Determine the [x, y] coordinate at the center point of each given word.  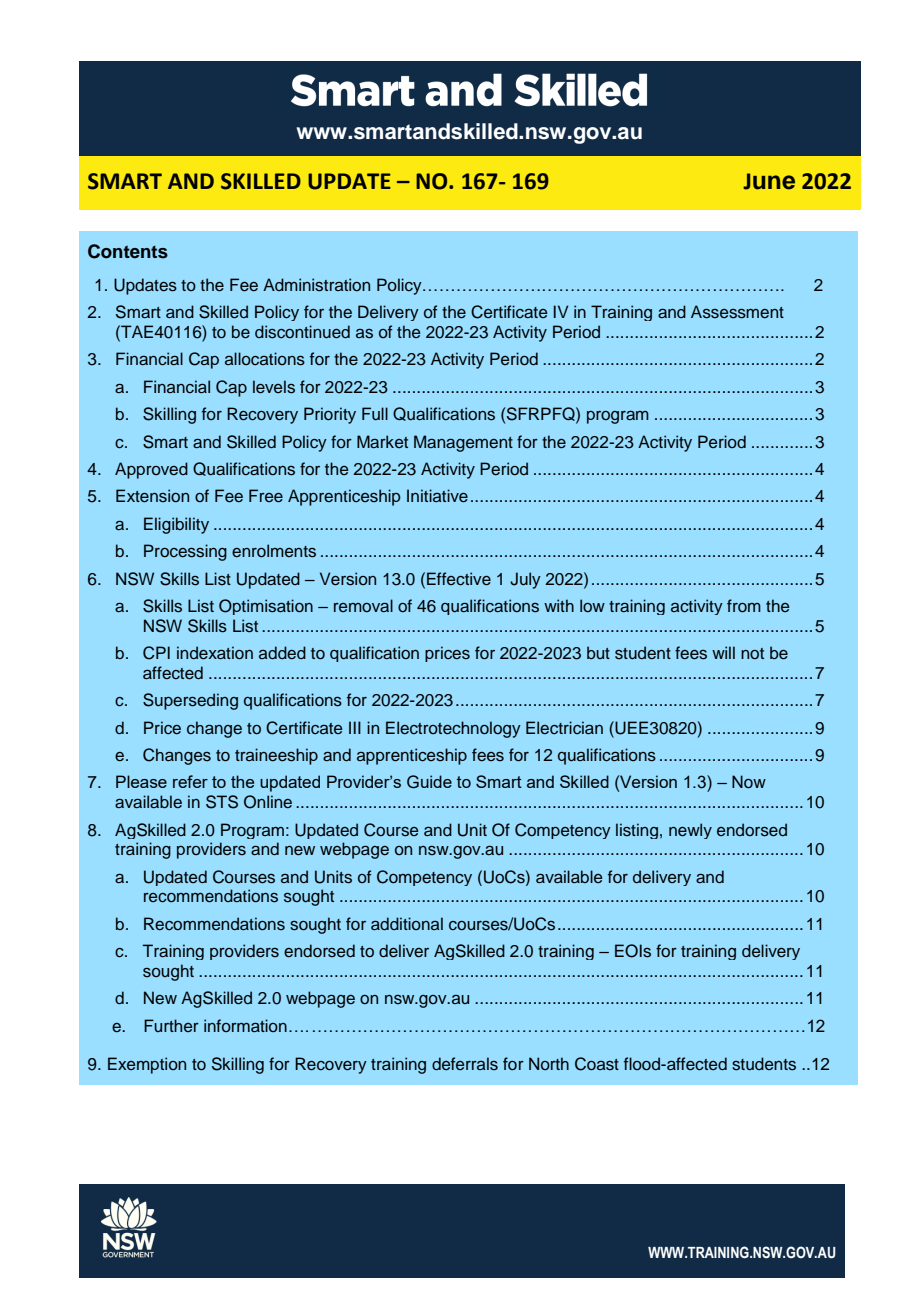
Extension [152, 496]
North [549, 1063]
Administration [316, 285]
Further [171, 1025]
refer [190, 781]
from [744, 606]
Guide [429, 782]
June [769, 181]
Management [463, 443]
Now [749, 782]
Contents [128, 251]
